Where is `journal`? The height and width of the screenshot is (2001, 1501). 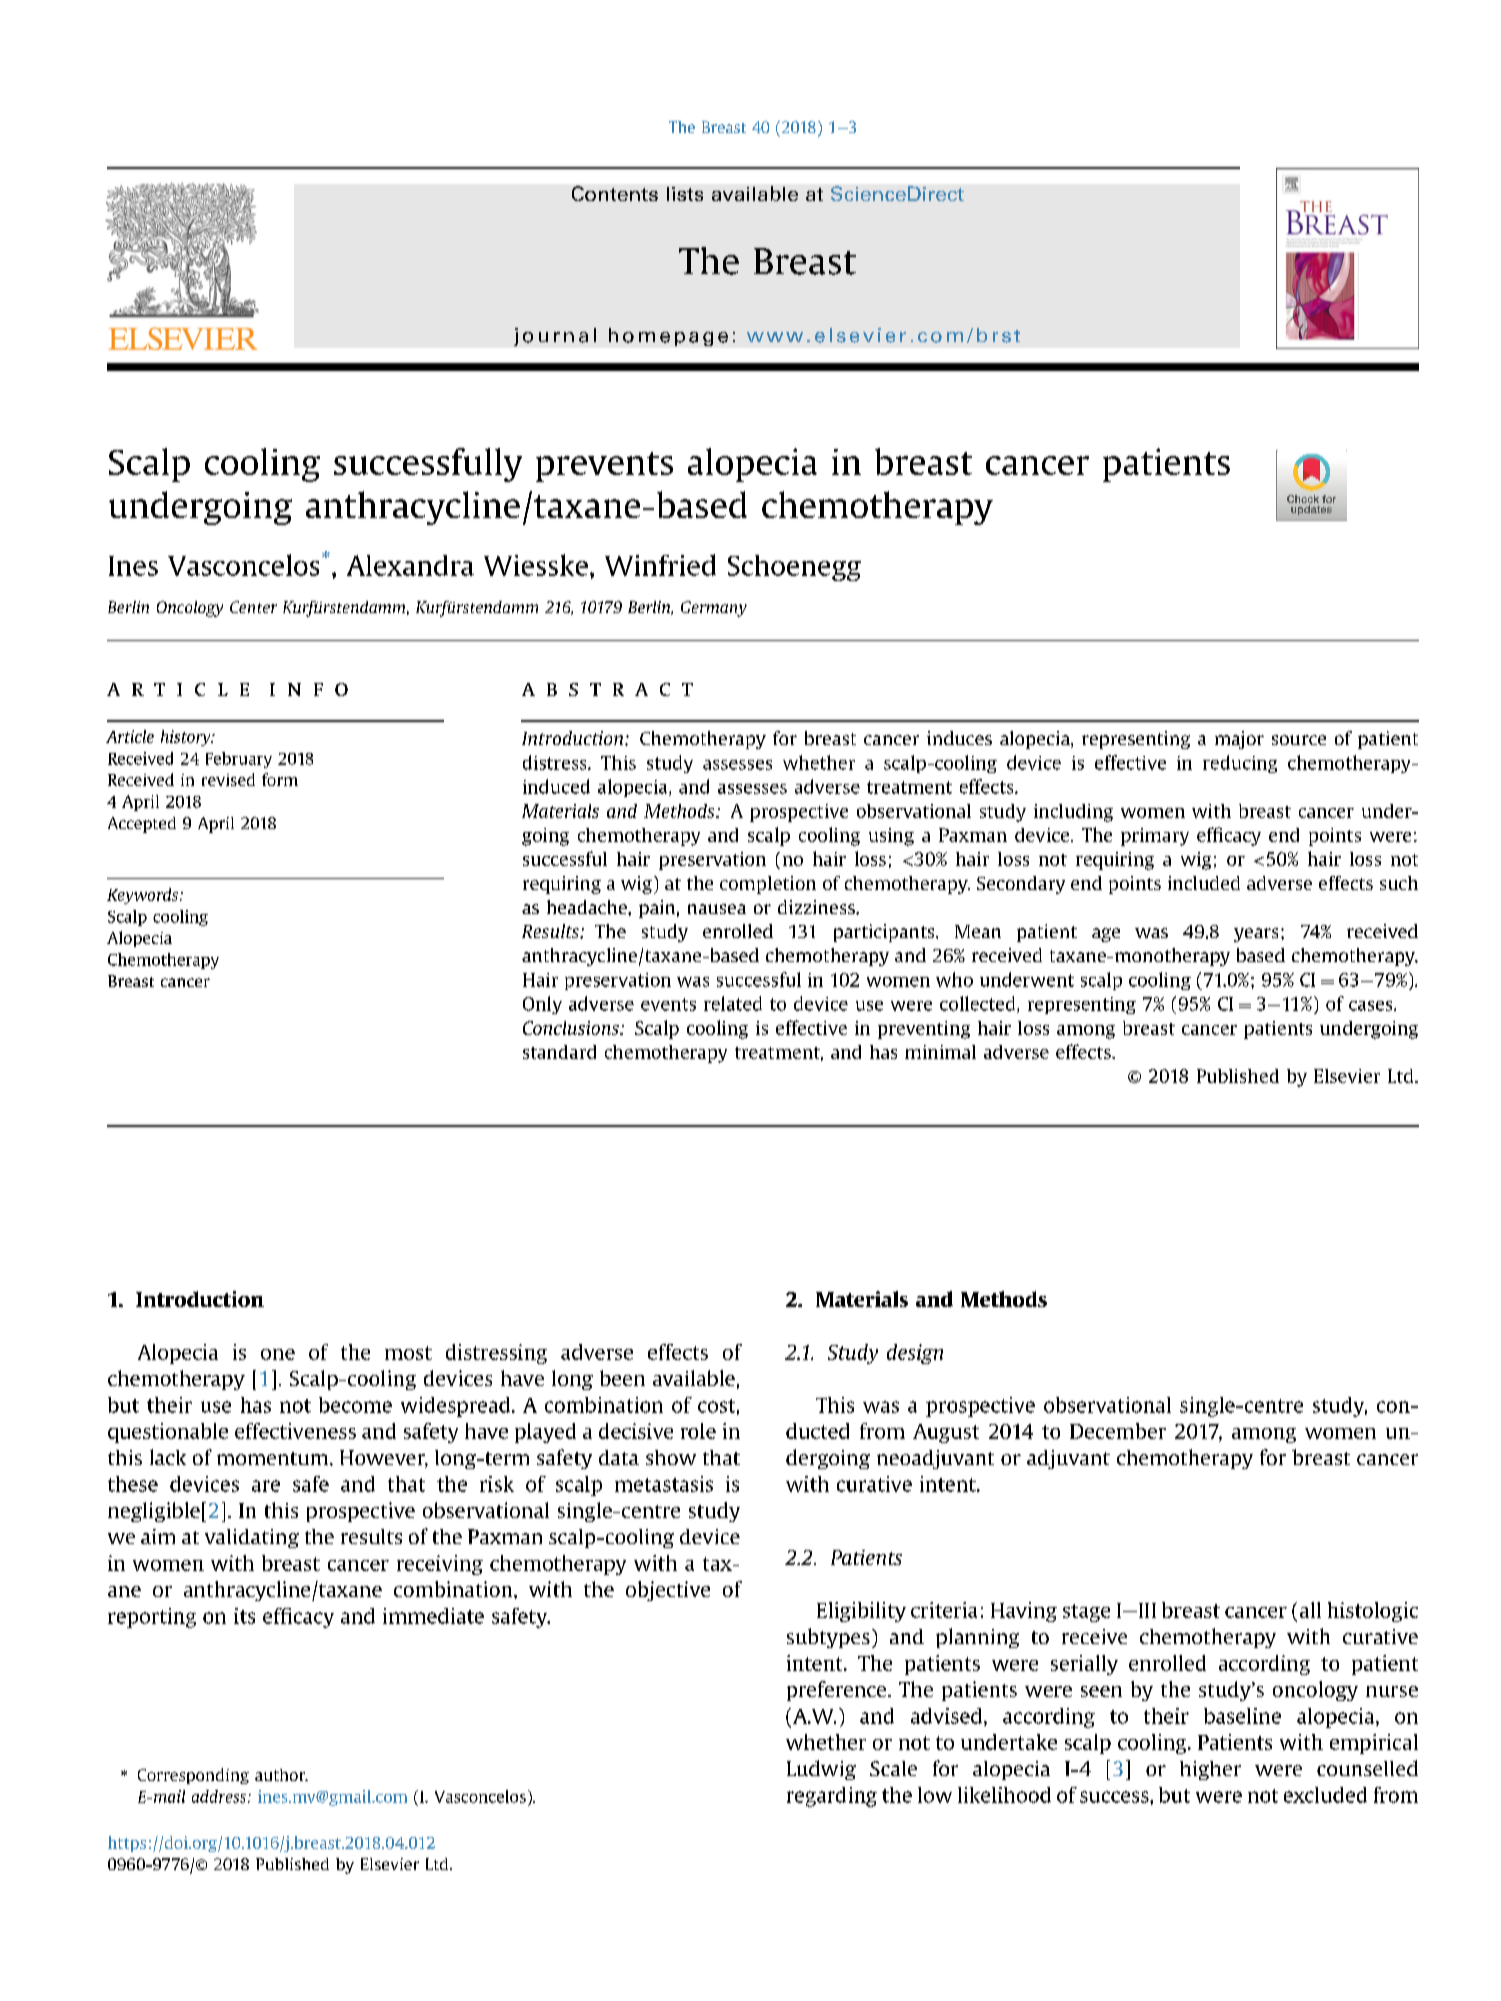 journal is located at coordinates (555, 337).
